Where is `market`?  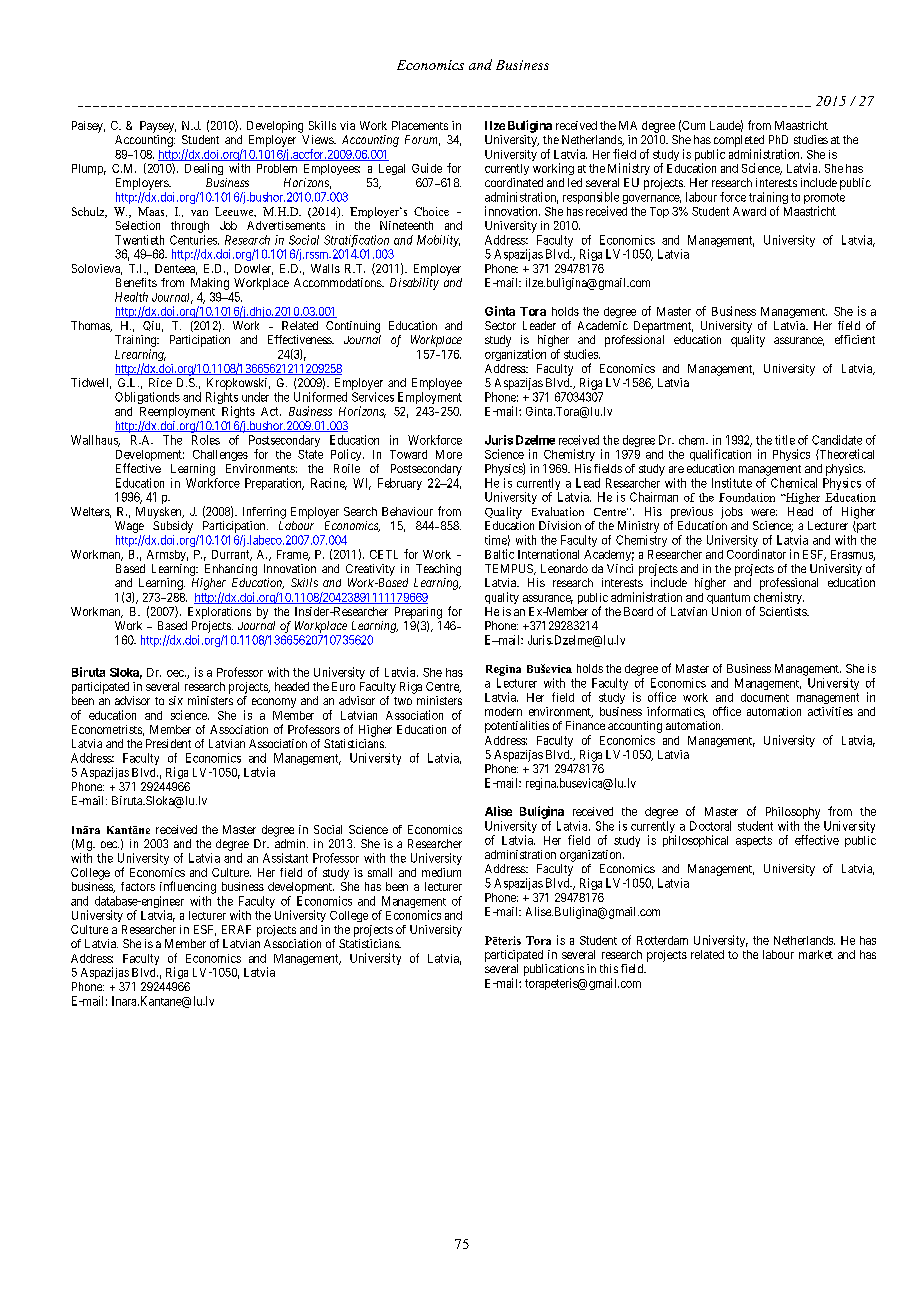 market is located at coordinates (816, 954).
